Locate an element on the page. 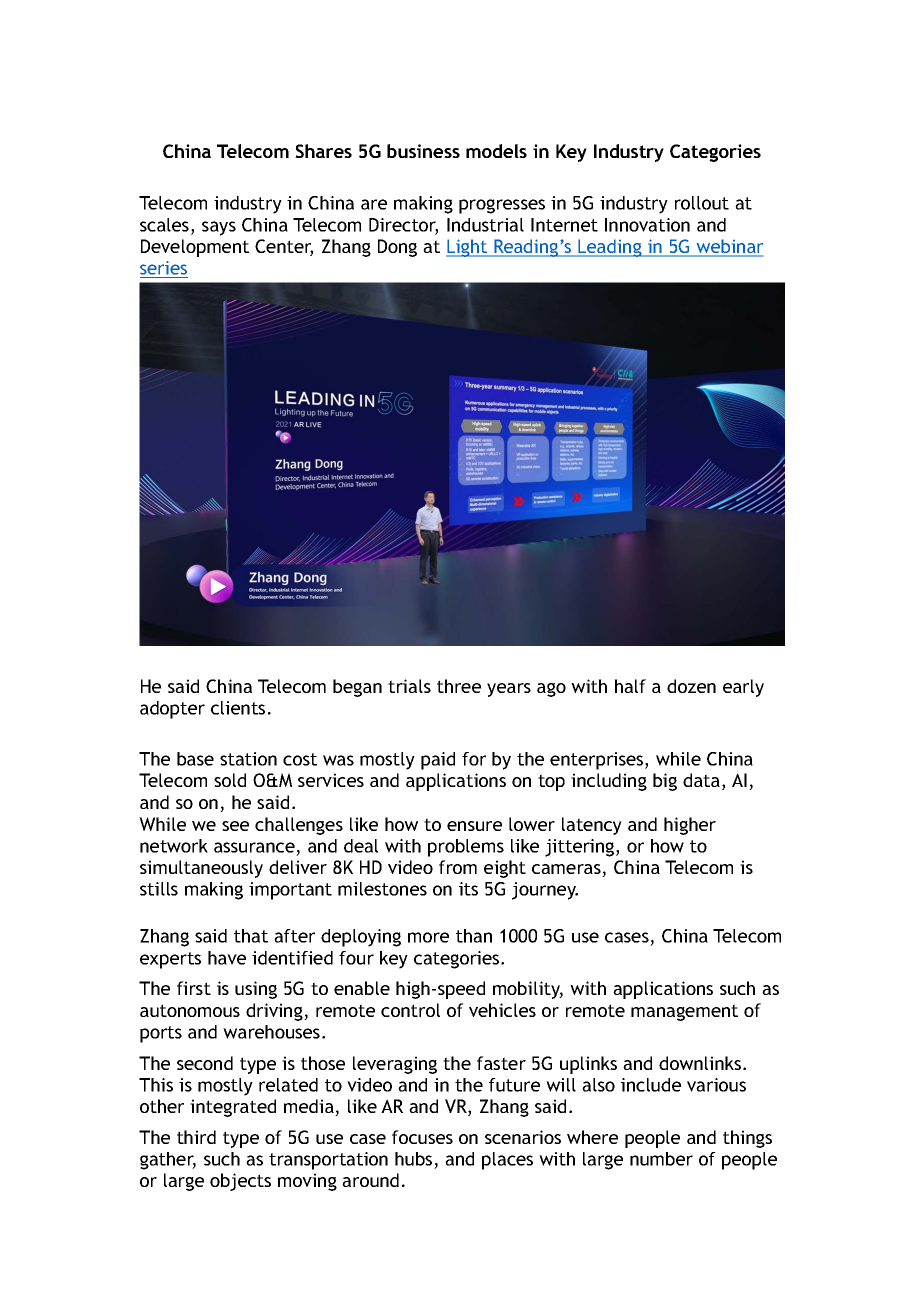  series is located at coordinates (163, 268).
